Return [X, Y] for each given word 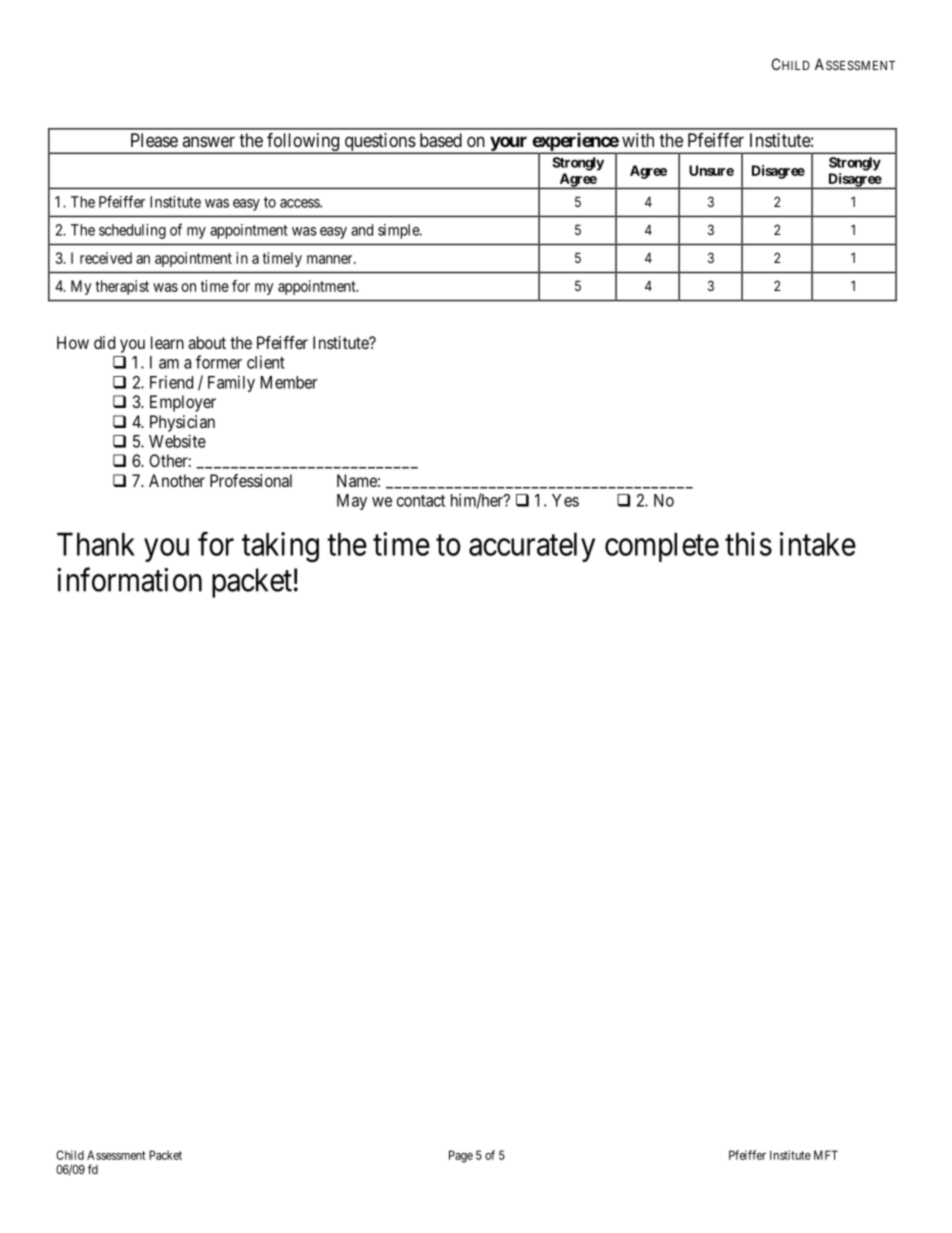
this [748, 544]
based [441, 140]
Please [154, 140]
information [129, 580]
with [638, 140]
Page [461, 1156]
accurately [532, 547]
